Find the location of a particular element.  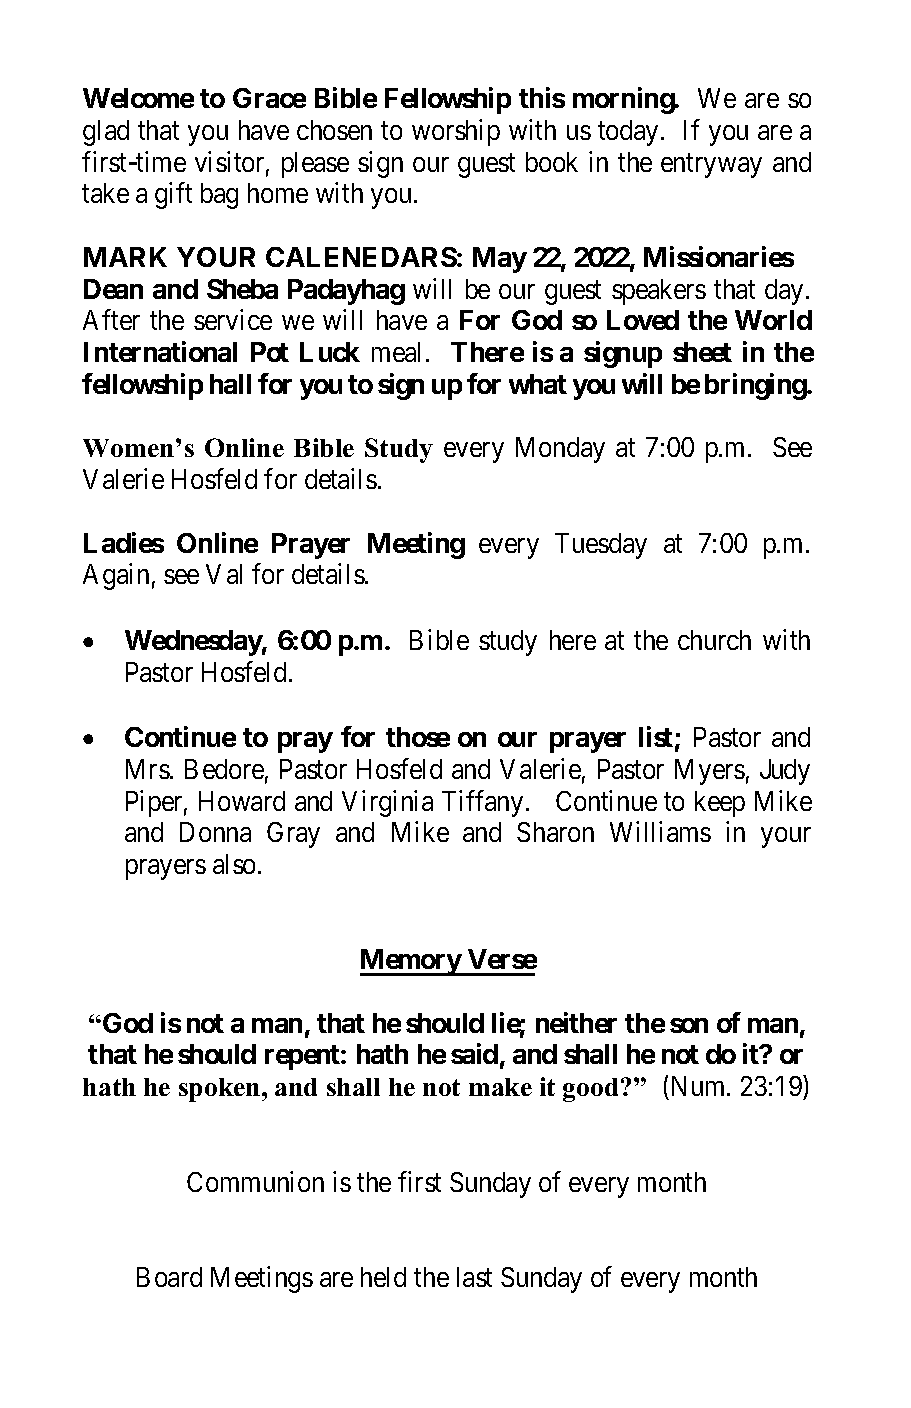

entryway is located at coordinates (711, 166).
